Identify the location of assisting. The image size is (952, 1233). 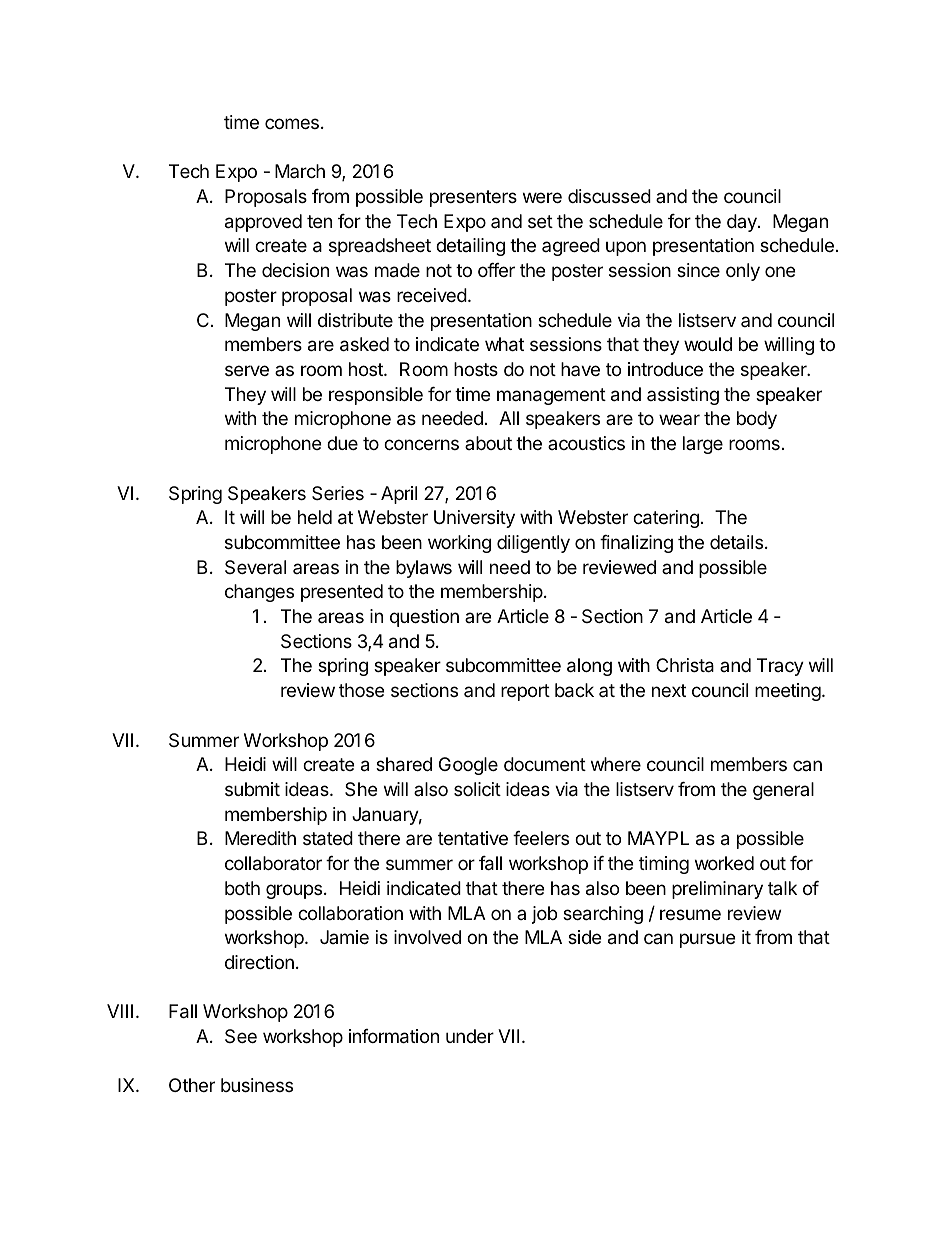
(683, 396).
